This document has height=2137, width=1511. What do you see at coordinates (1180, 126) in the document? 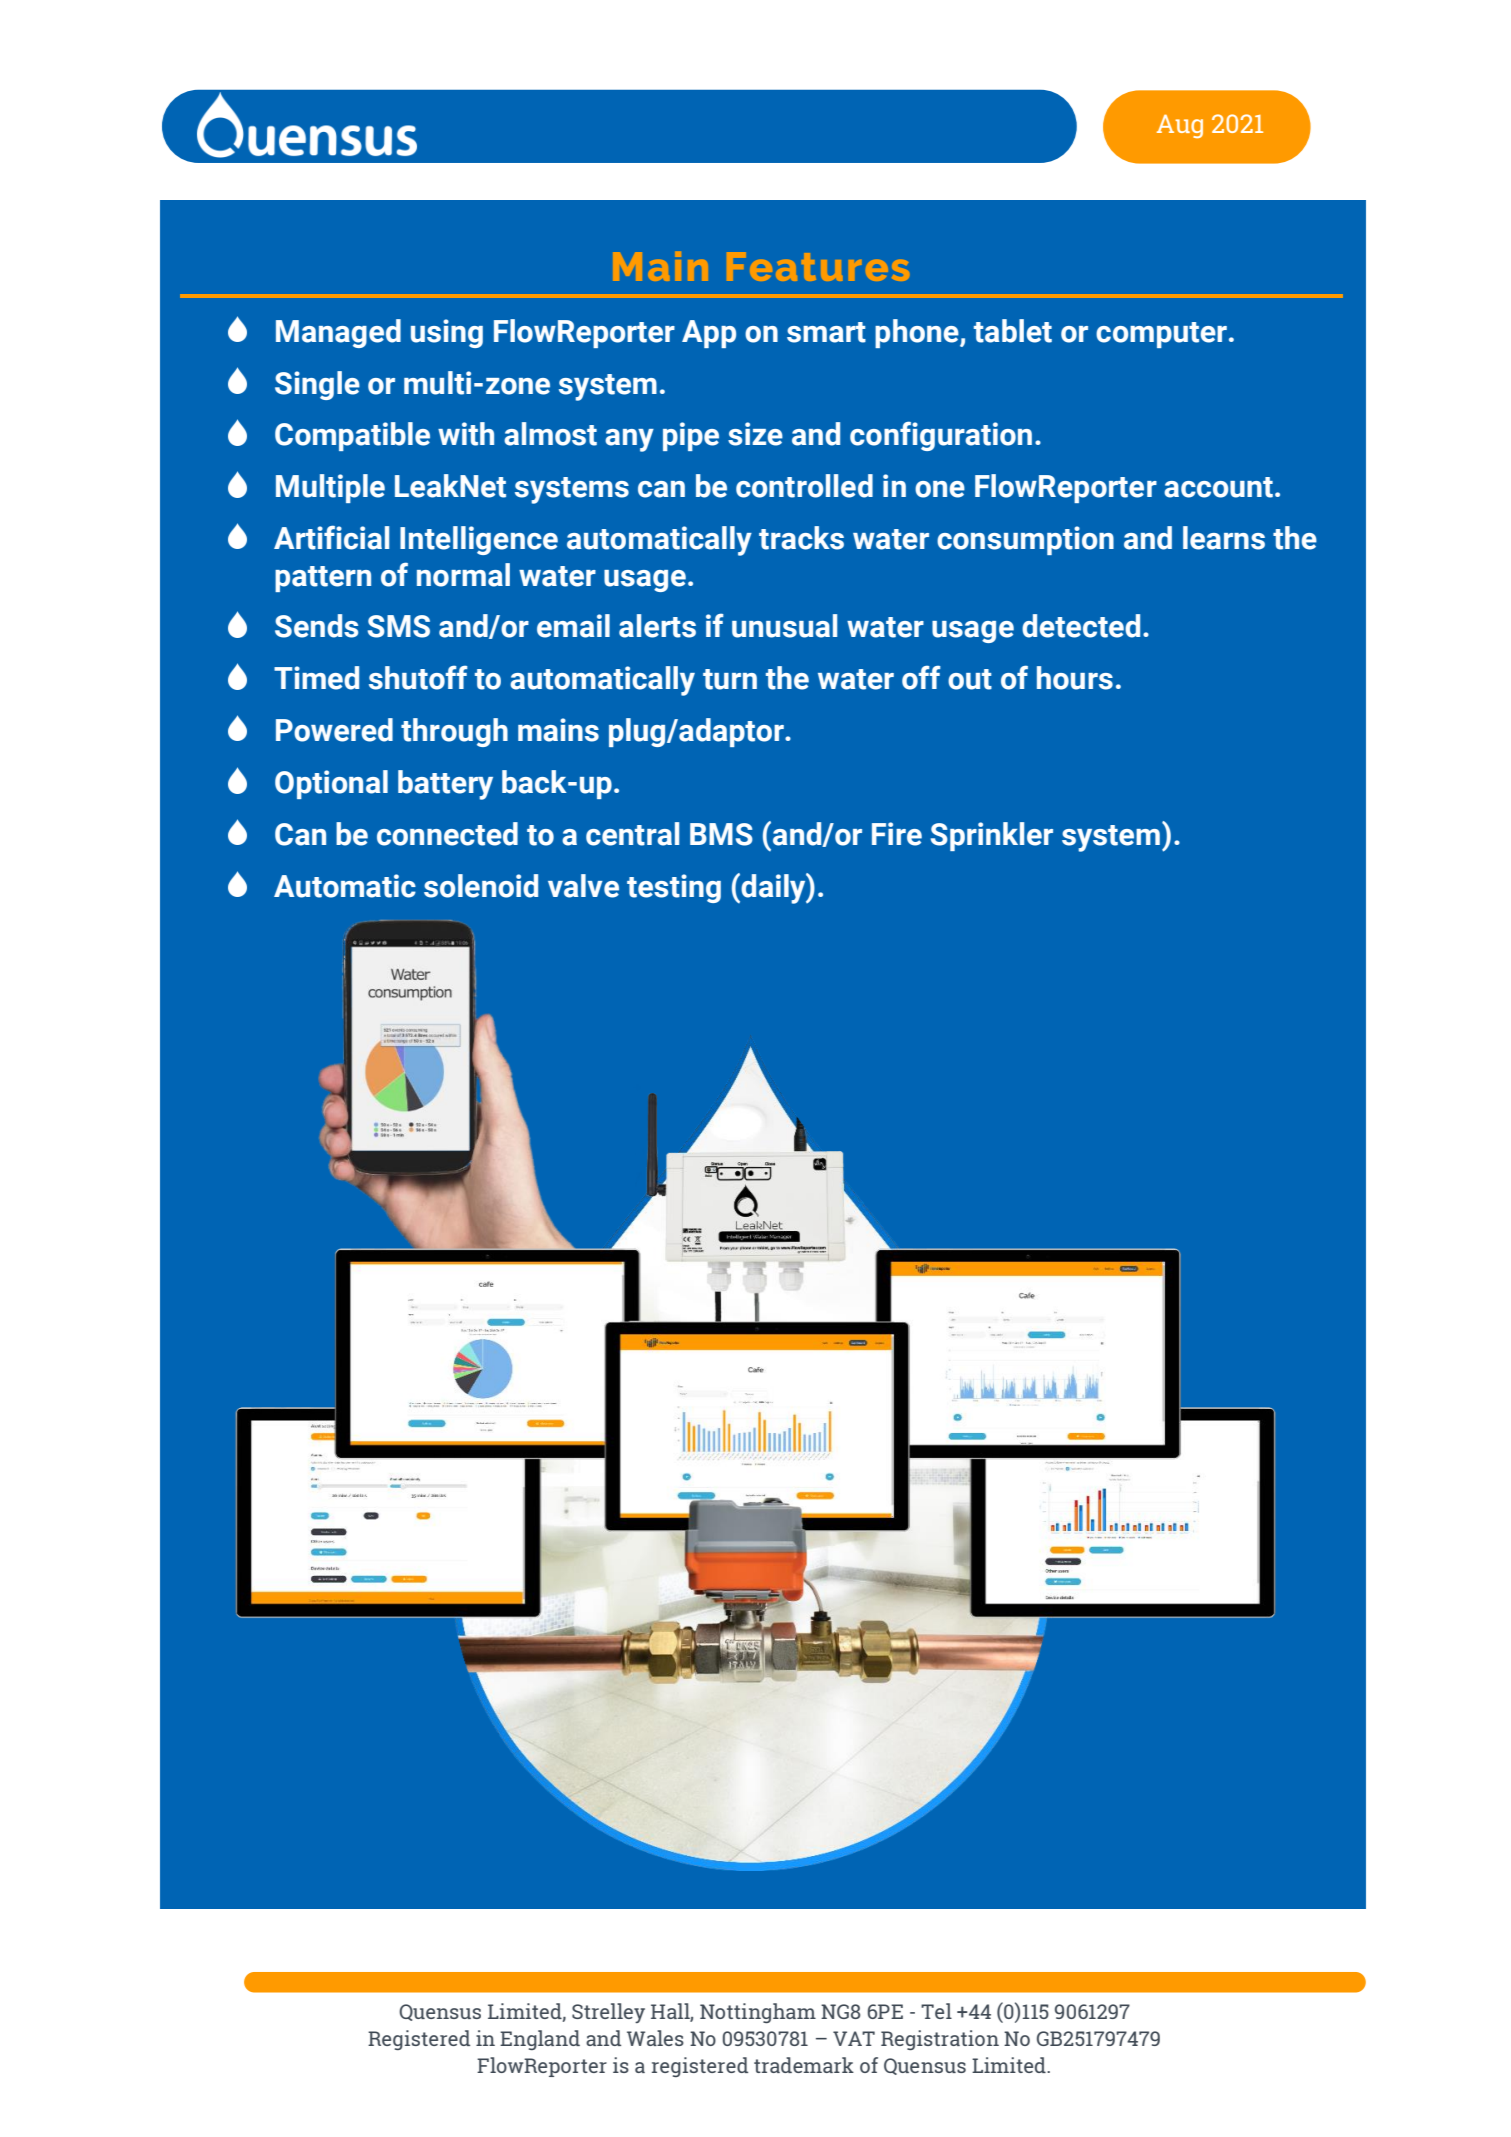
I see `Aug` at bounding box center [1180, 126].
